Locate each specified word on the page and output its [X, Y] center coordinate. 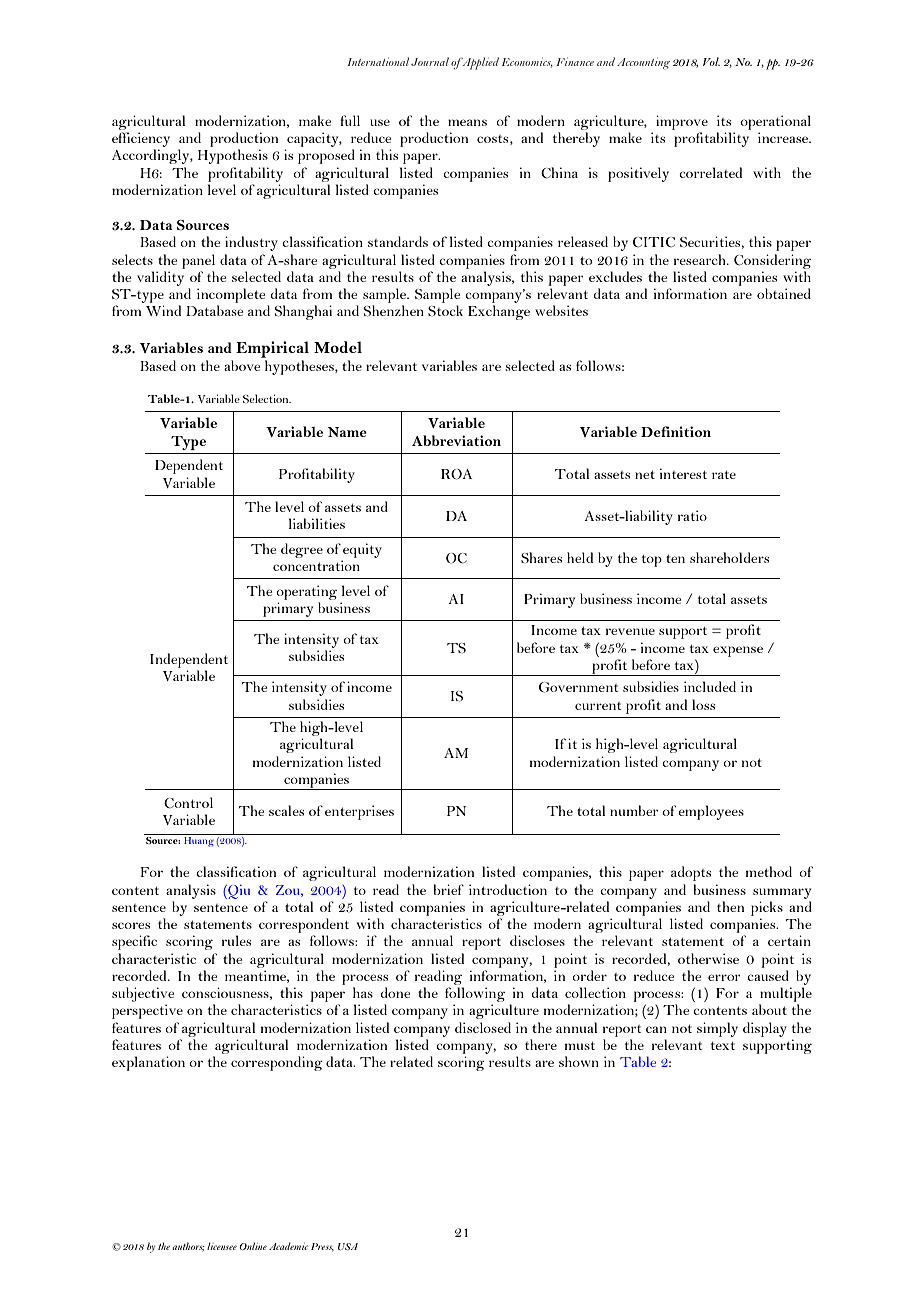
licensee [222, 1246]
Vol [711, 61]
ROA [457, 474]
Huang [199, 842]
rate [724, 475]
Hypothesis [233, 156]
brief [449, 889]
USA [348, 1246]
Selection [267, 398]
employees [711, 812]
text [723, 1046]
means [467, 122]
